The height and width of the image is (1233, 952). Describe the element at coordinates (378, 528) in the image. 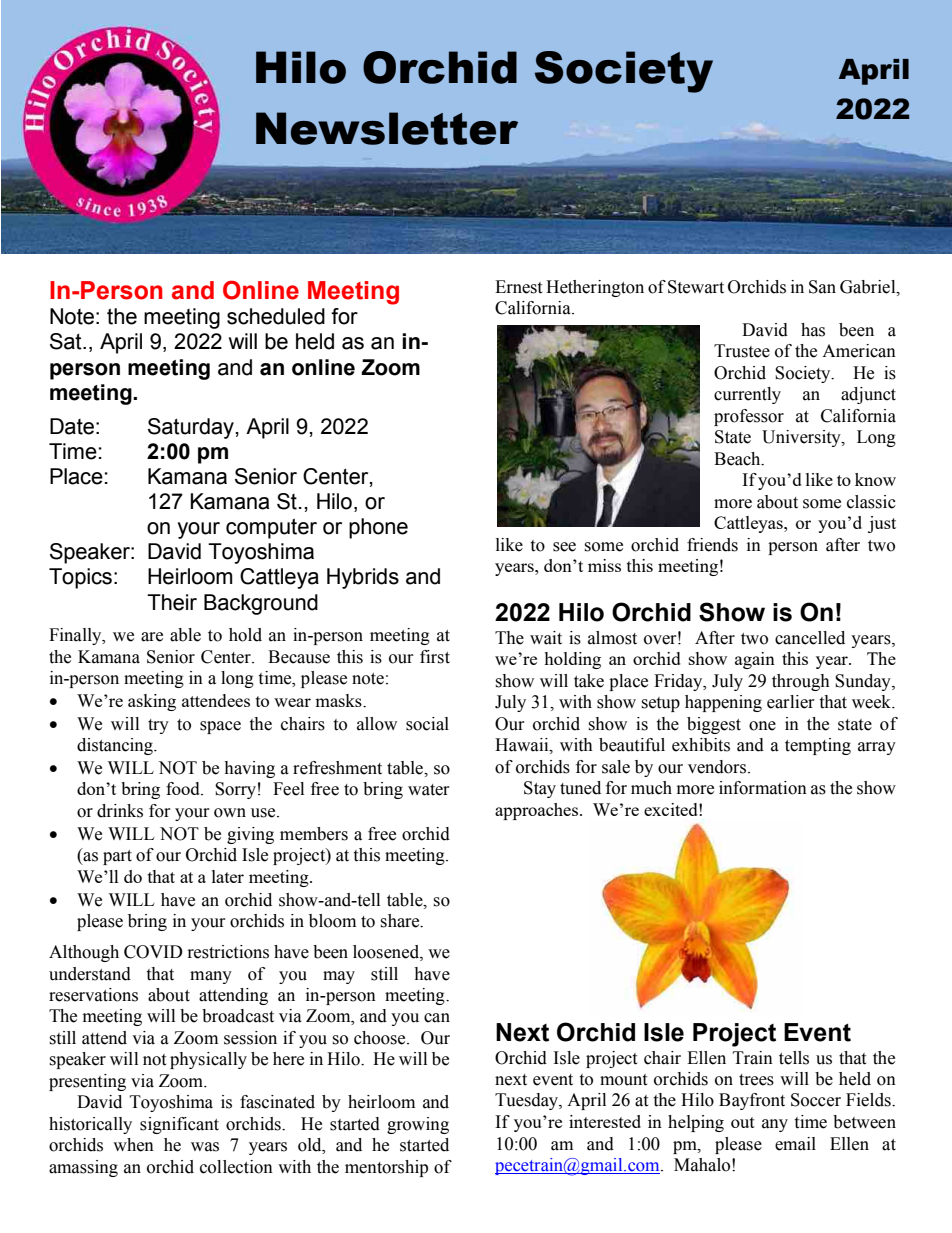

I see `phone` at that location.
